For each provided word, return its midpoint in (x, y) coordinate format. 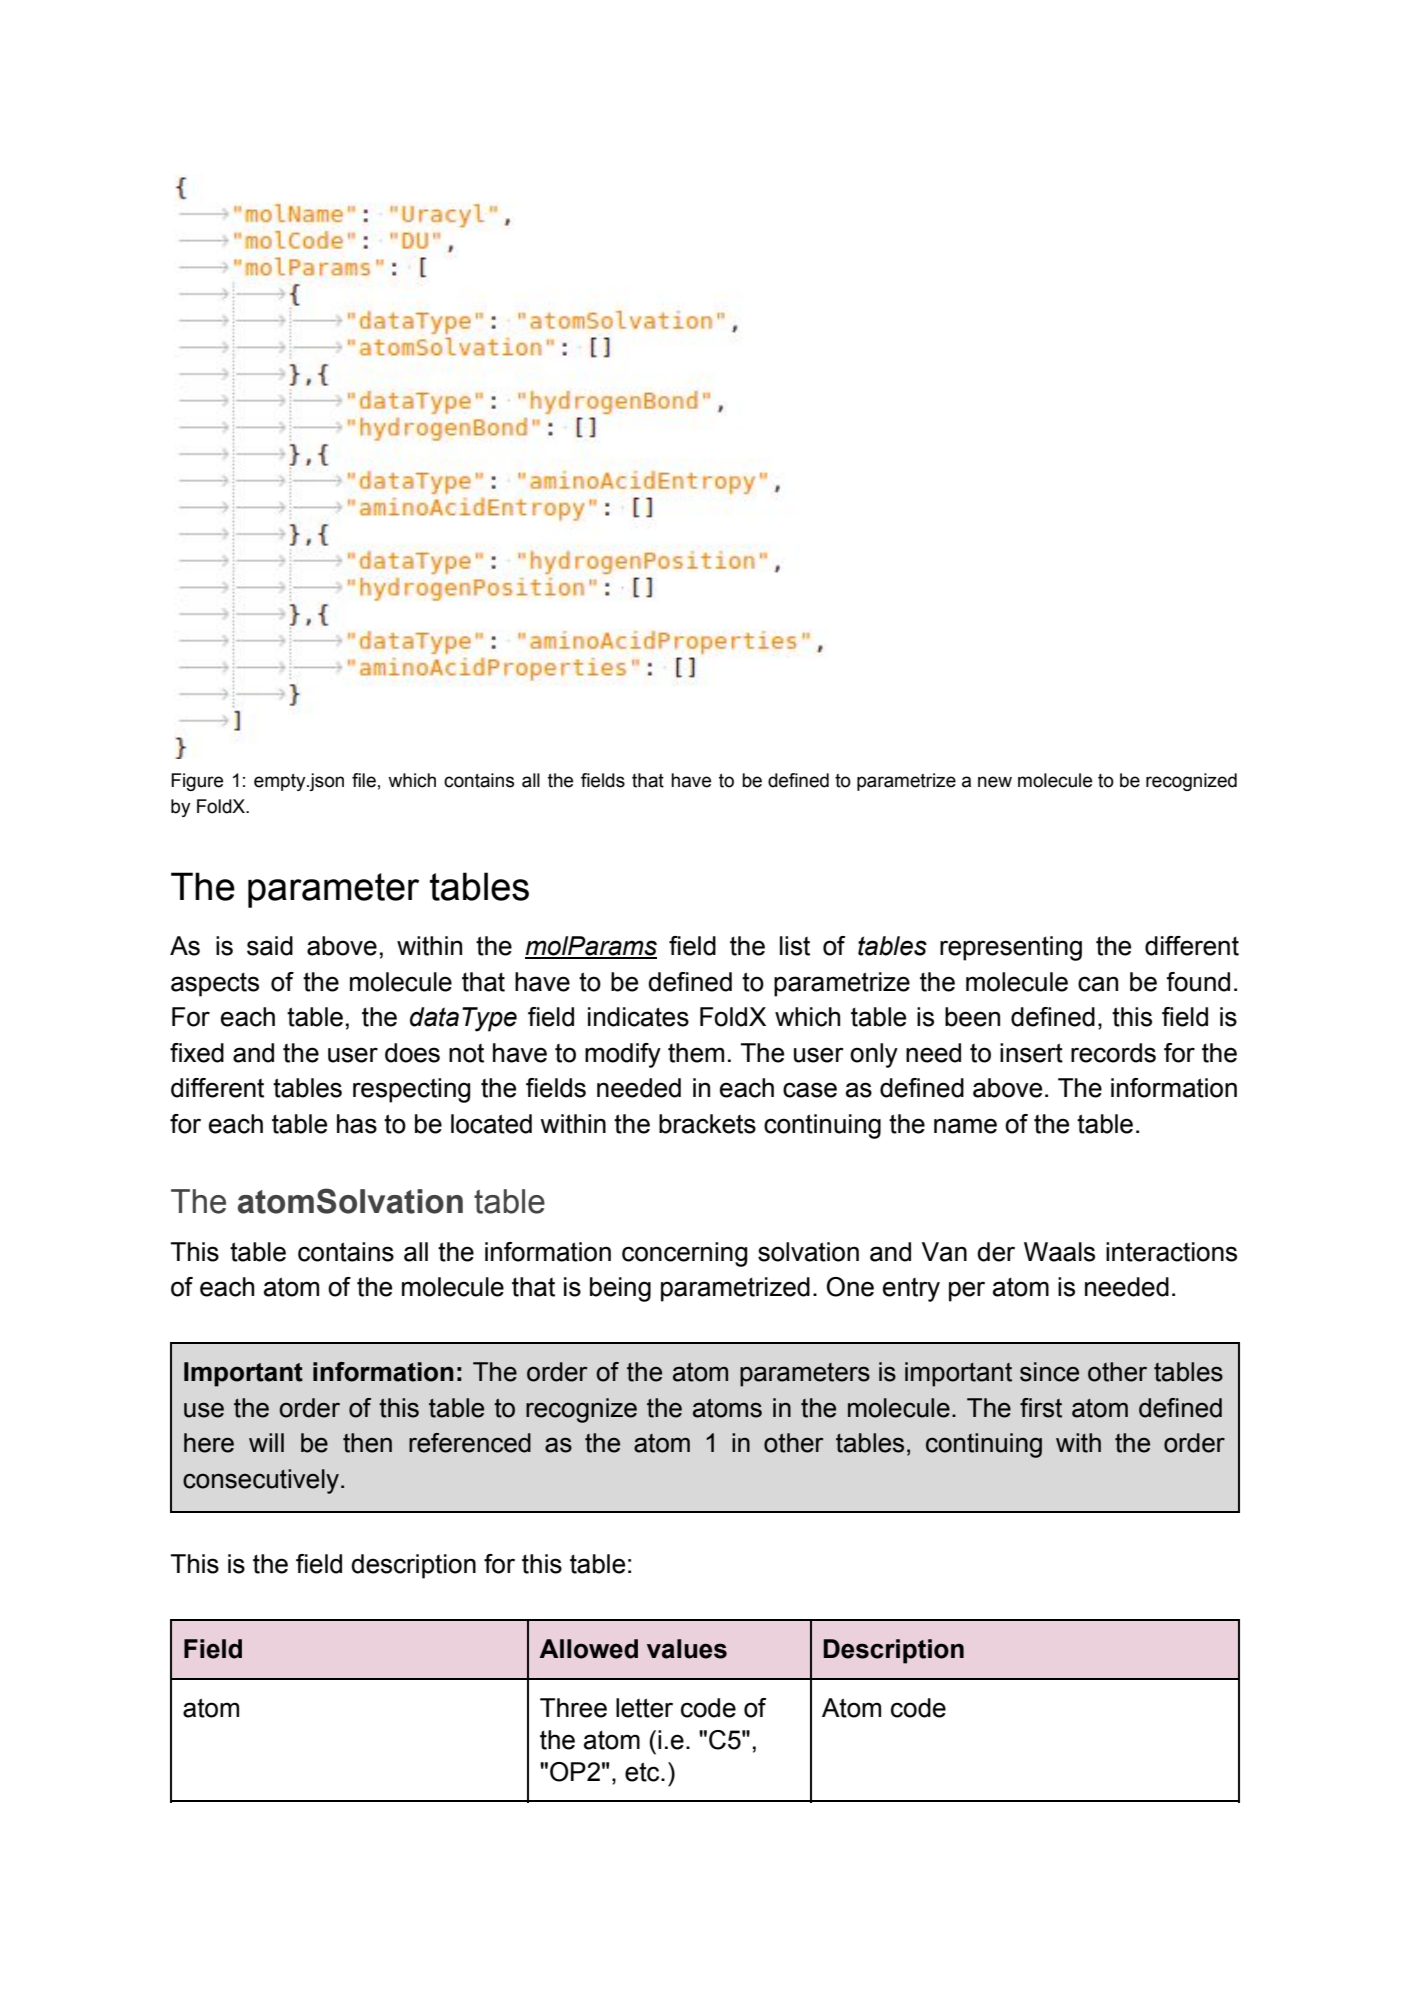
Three (573, 1708)
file (364, 780)
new (995, 782)
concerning (685, 1254)
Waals (1059, 1252)
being (620, 1289)
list (795, 946)
